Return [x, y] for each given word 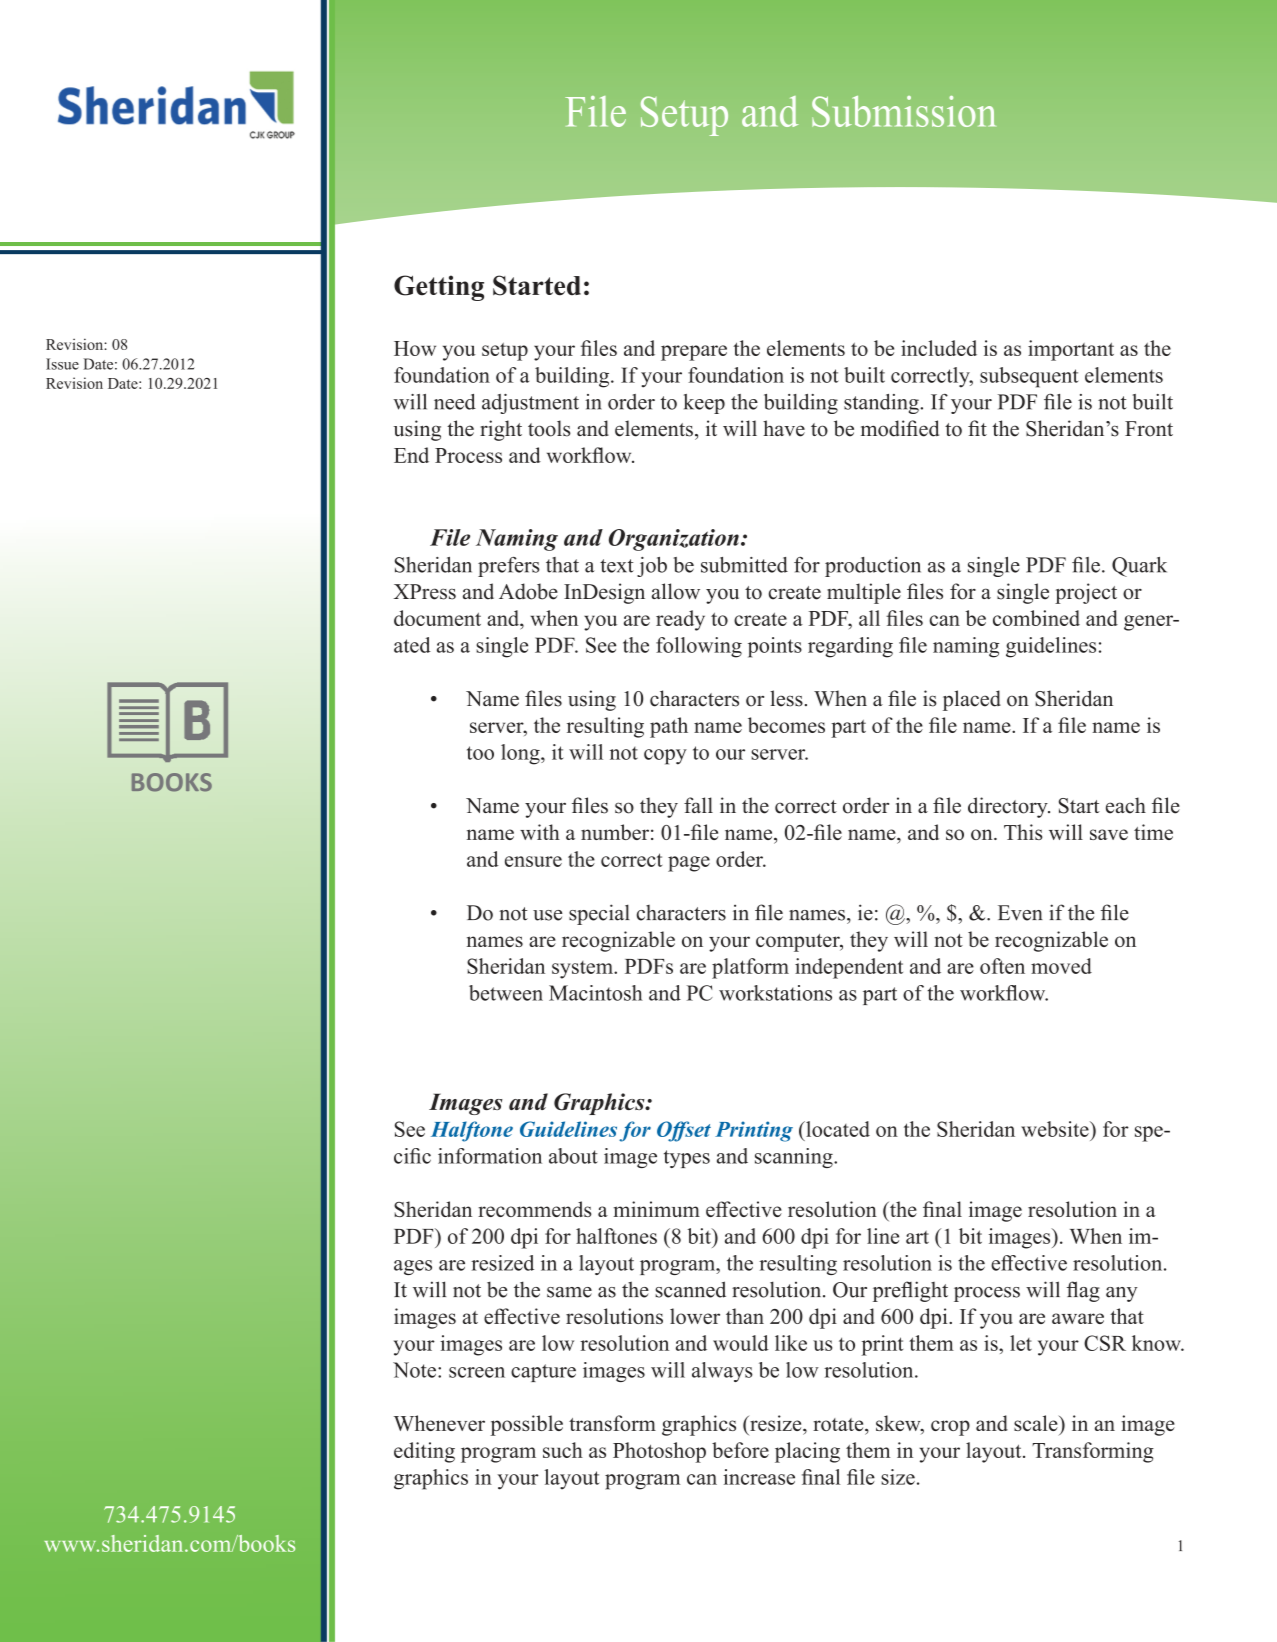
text [617, 566]
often [1002, 966]
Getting [439, 288]
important [1071, 350]
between [506, 993]
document [437, 618]
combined [1036, 618]
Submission [904, 111]
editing [424, 1452]
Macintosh [596, 993]
